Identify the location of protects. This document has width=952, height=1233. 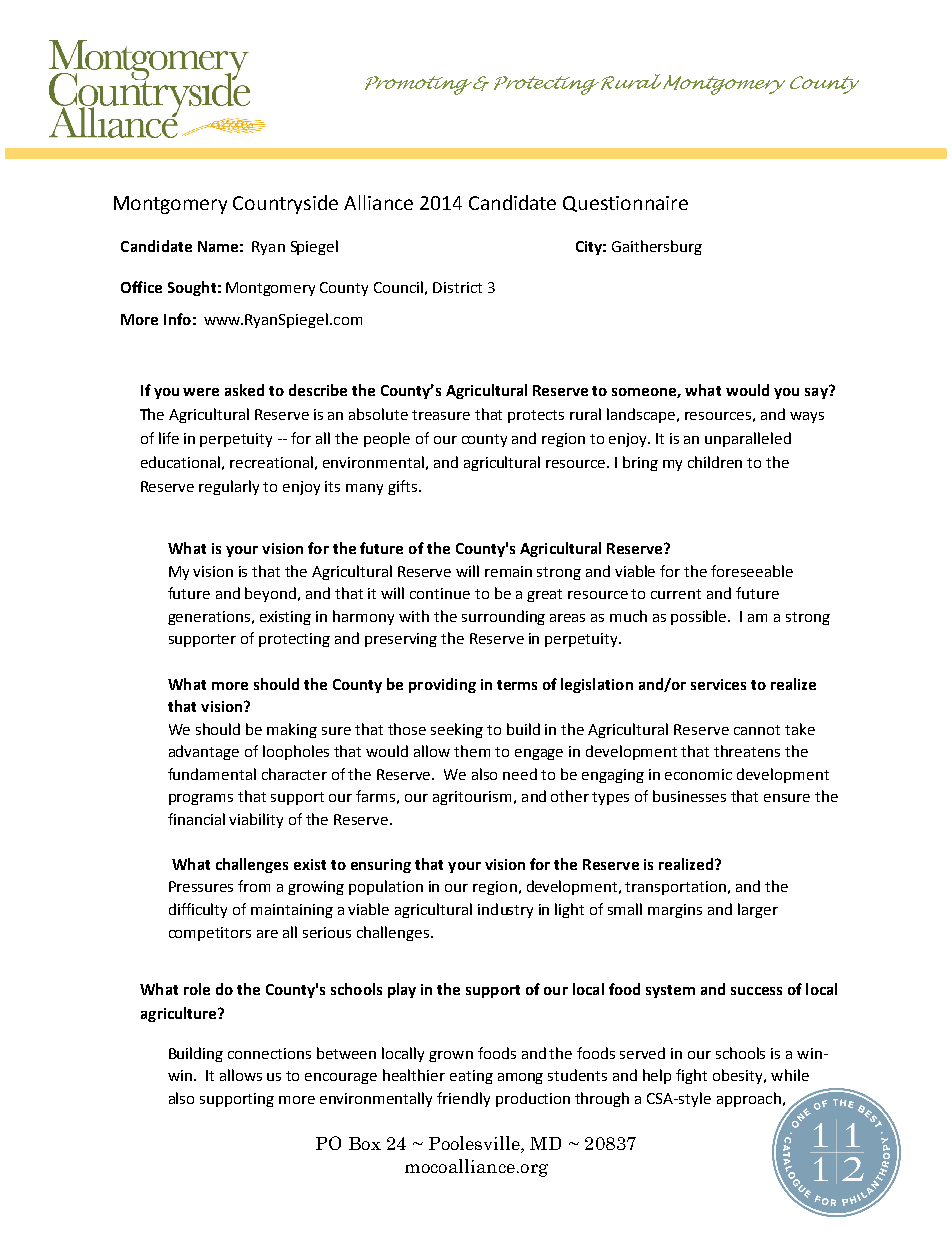
(536, 416).
